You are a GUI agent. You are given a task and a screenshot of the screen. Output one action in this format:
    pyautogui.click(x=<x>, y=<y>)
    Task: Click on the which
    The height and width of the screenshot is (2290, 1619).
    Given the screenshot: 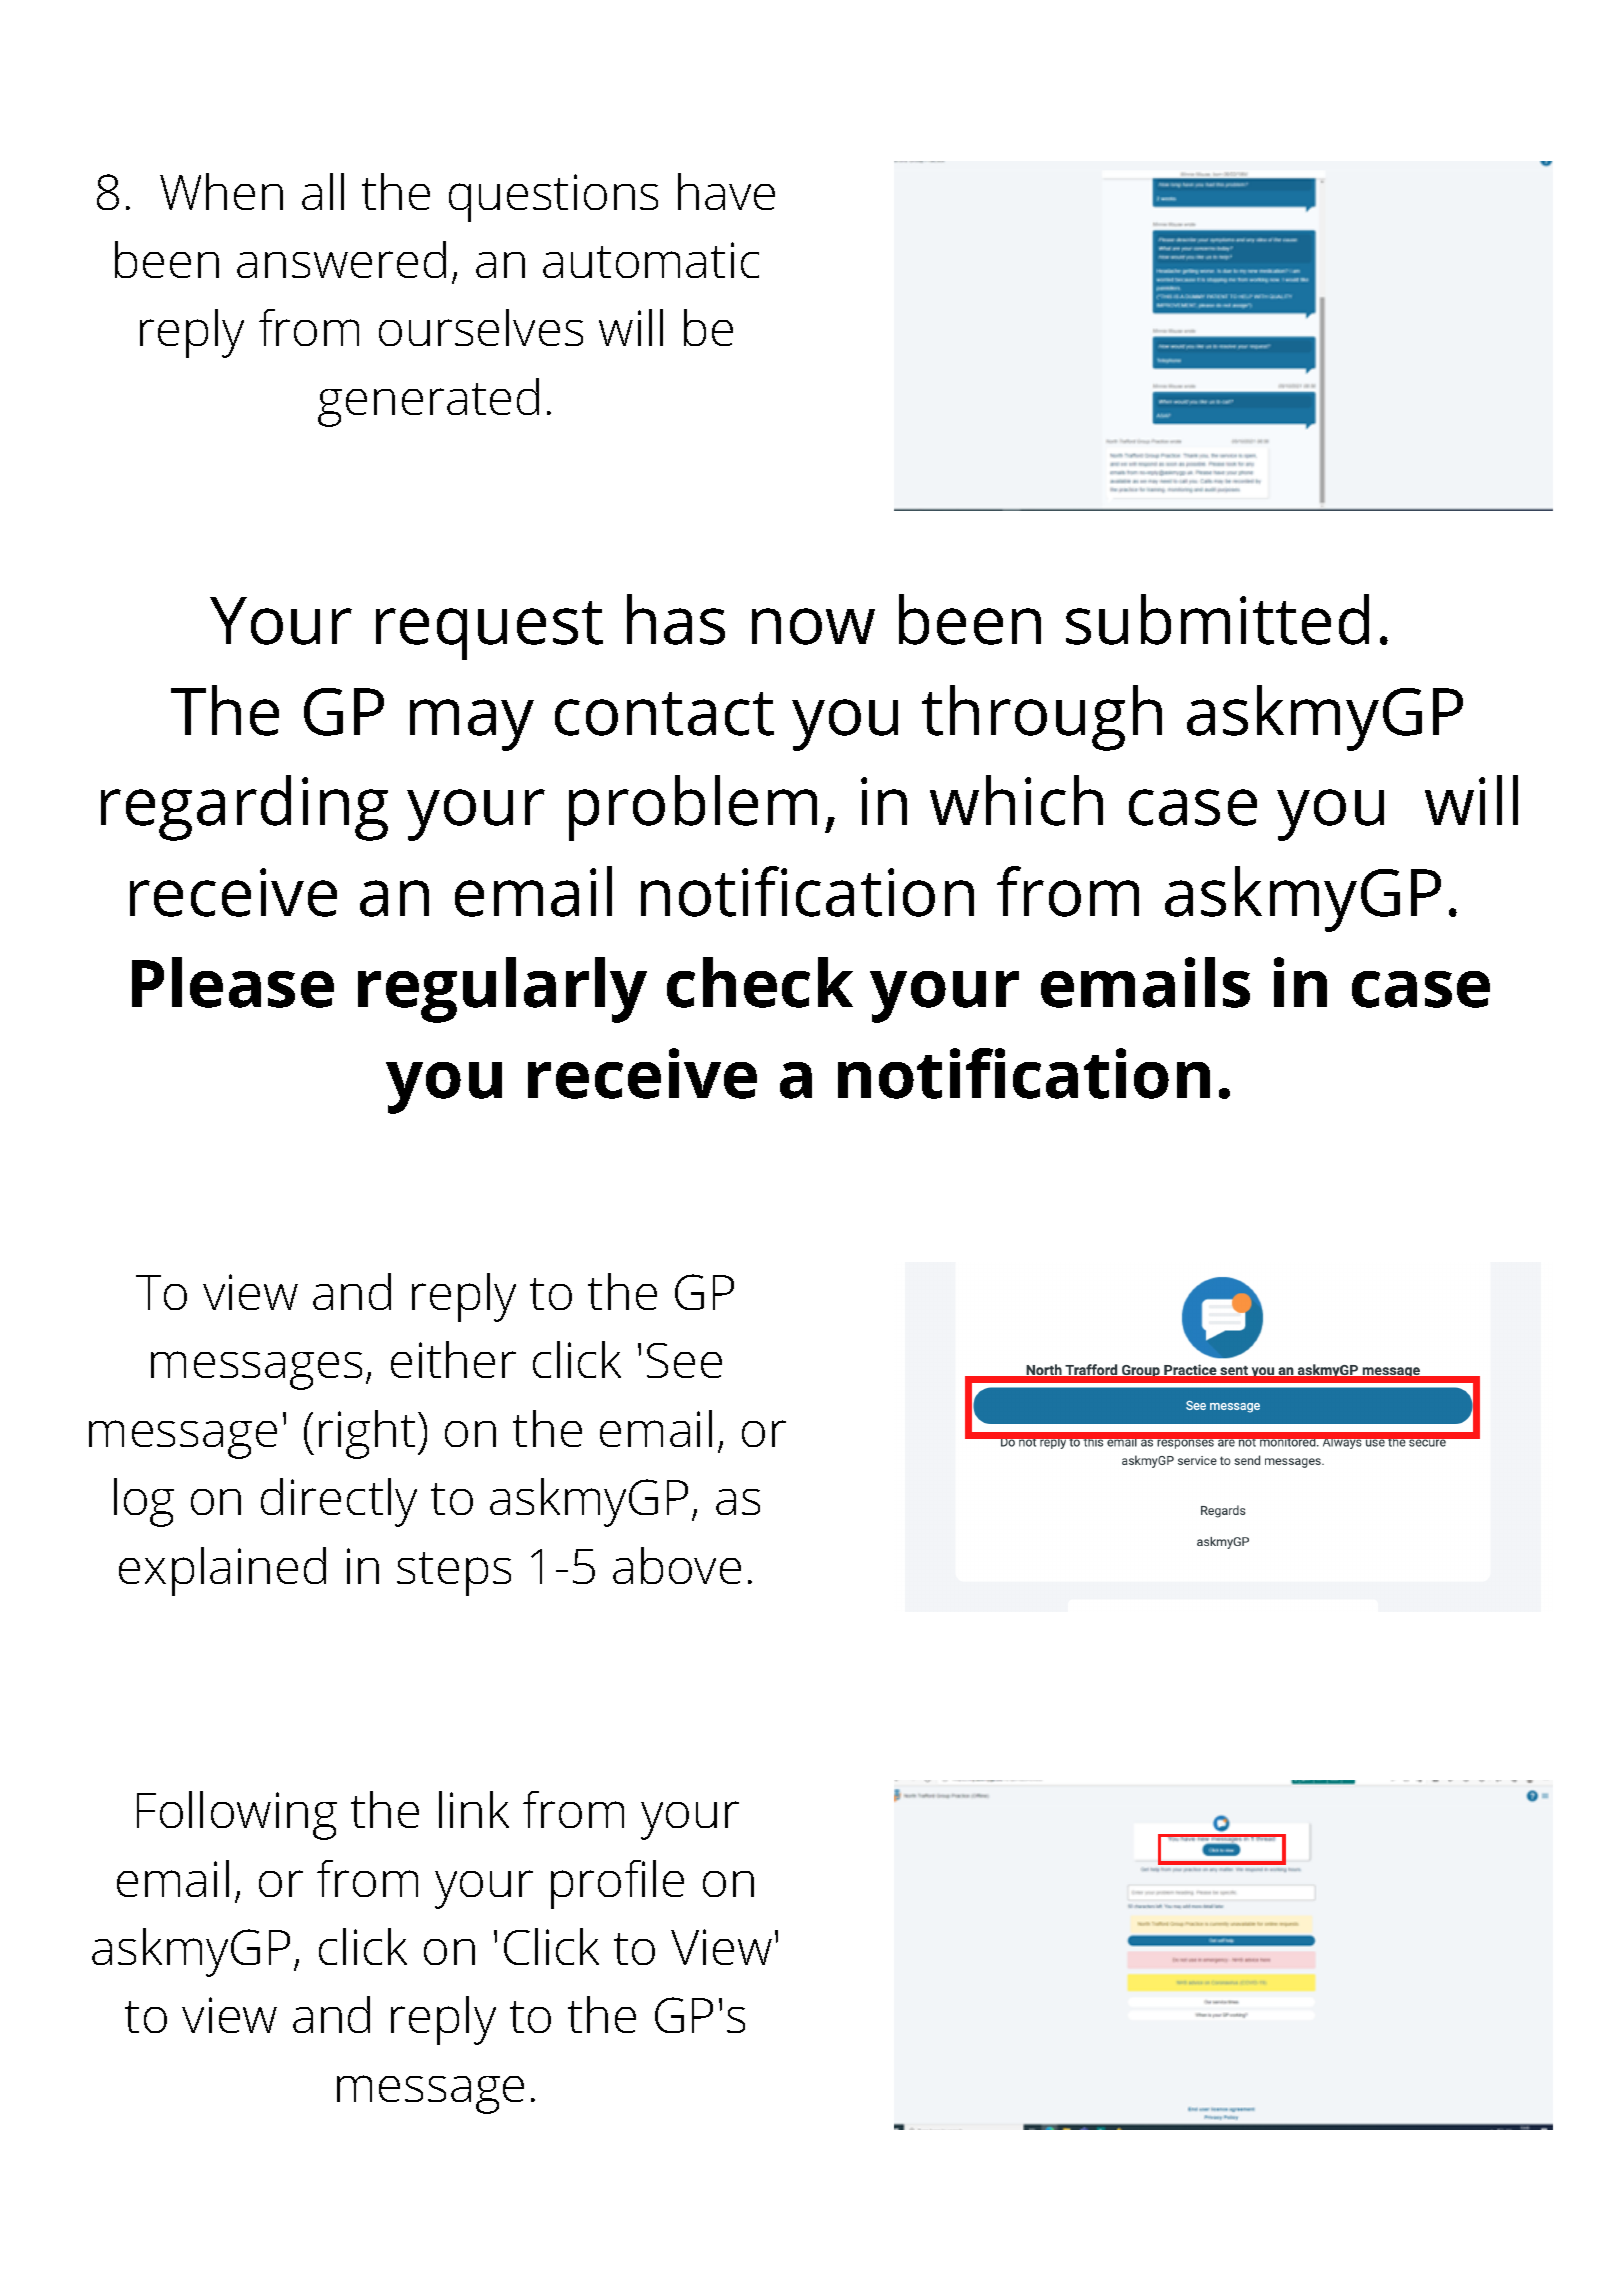 What is the action you would take?
    pyautogui.click(x=1016, y=800)
